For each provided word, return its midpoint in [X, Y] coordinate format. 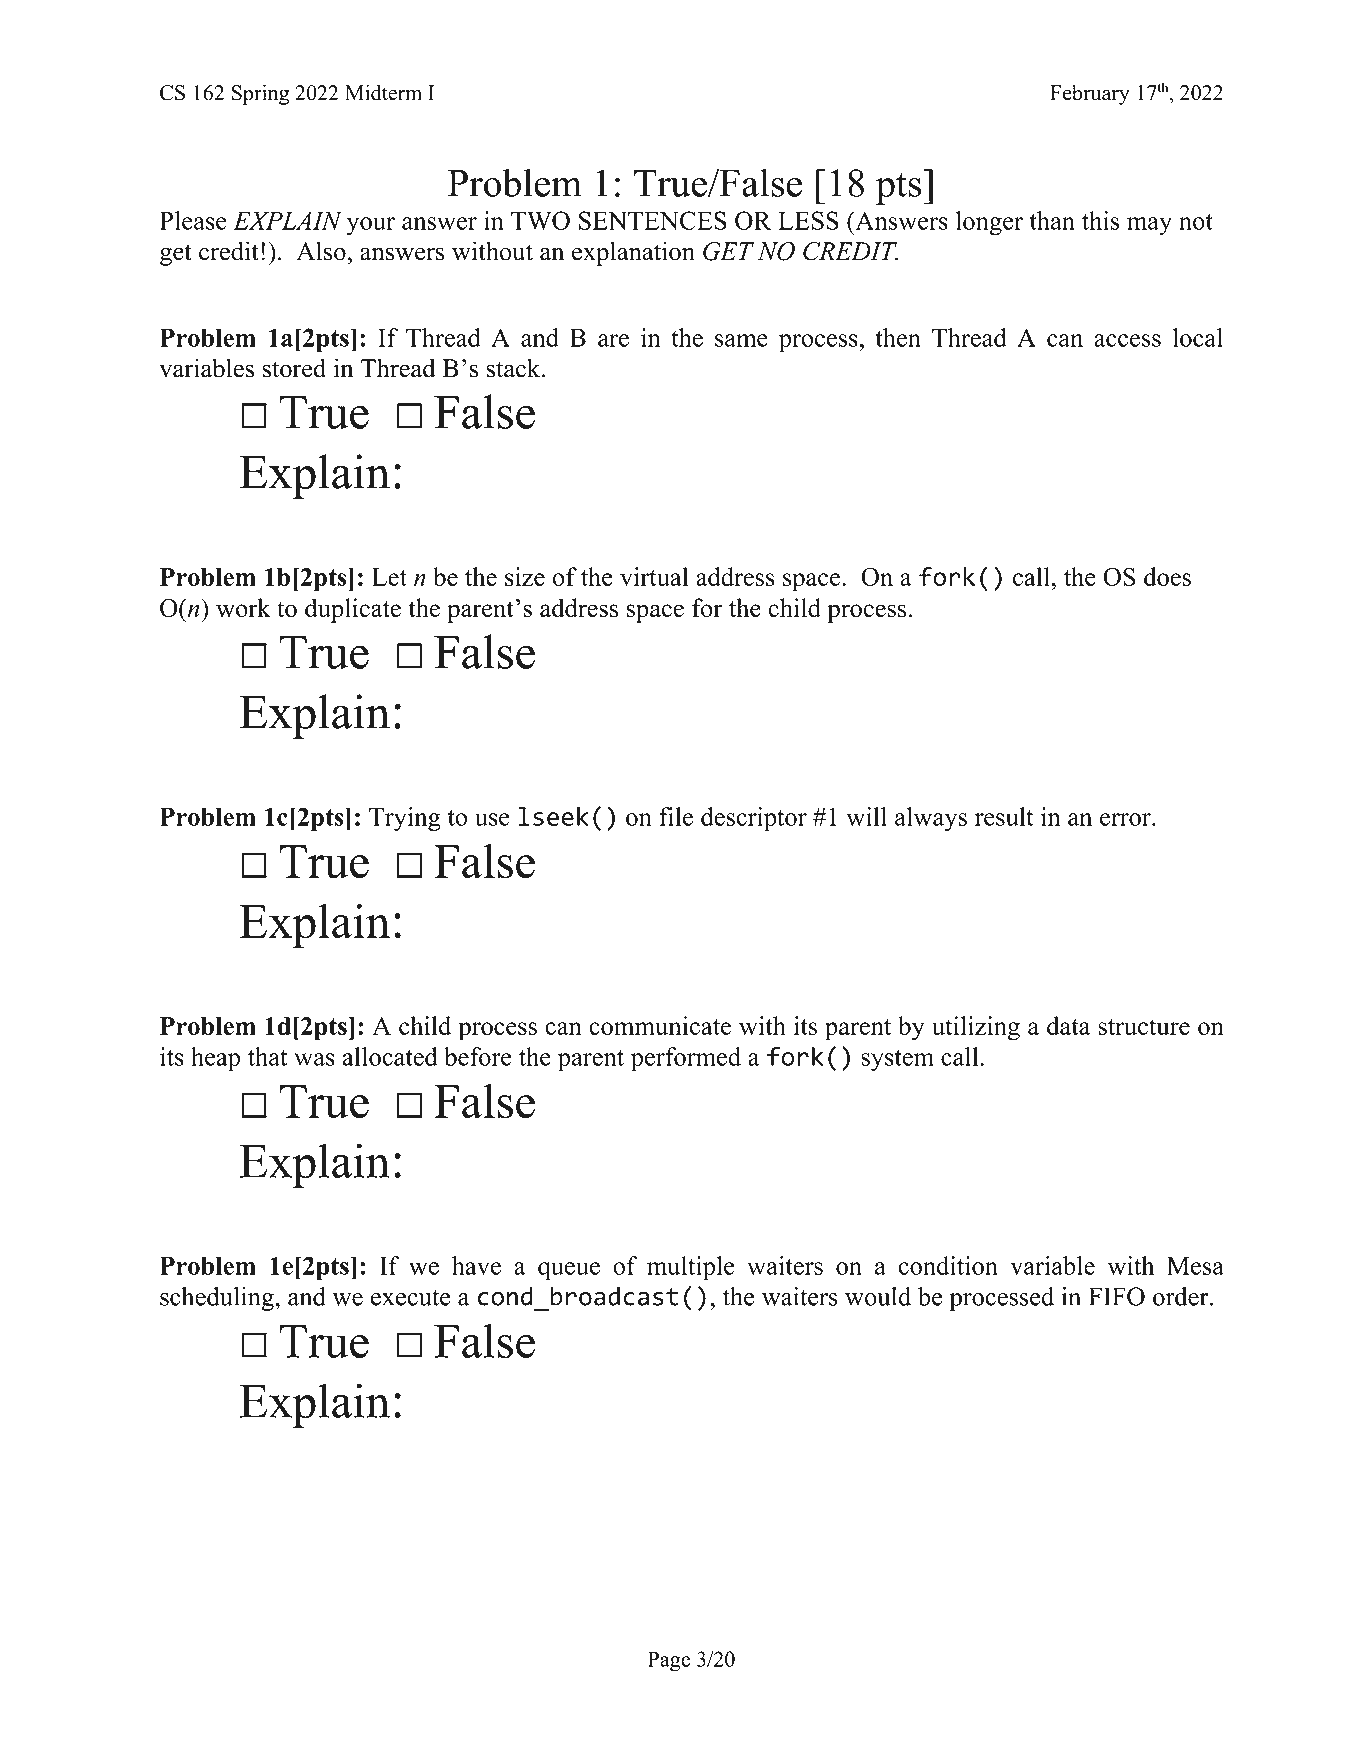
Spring [260, 94]
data [1069, 1025]
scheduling [218, 1299]
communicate [660, 1025]
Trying [405, 819]
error [1126, 819]
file [676, 816]
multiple [691, 1268]
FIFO [1117, 1296]
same [741, 340]
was [314, 1059]
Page [669, 1661]
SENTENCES [653, 220]
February [1090, 94]
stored [294, 368]
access [1127, 340]
